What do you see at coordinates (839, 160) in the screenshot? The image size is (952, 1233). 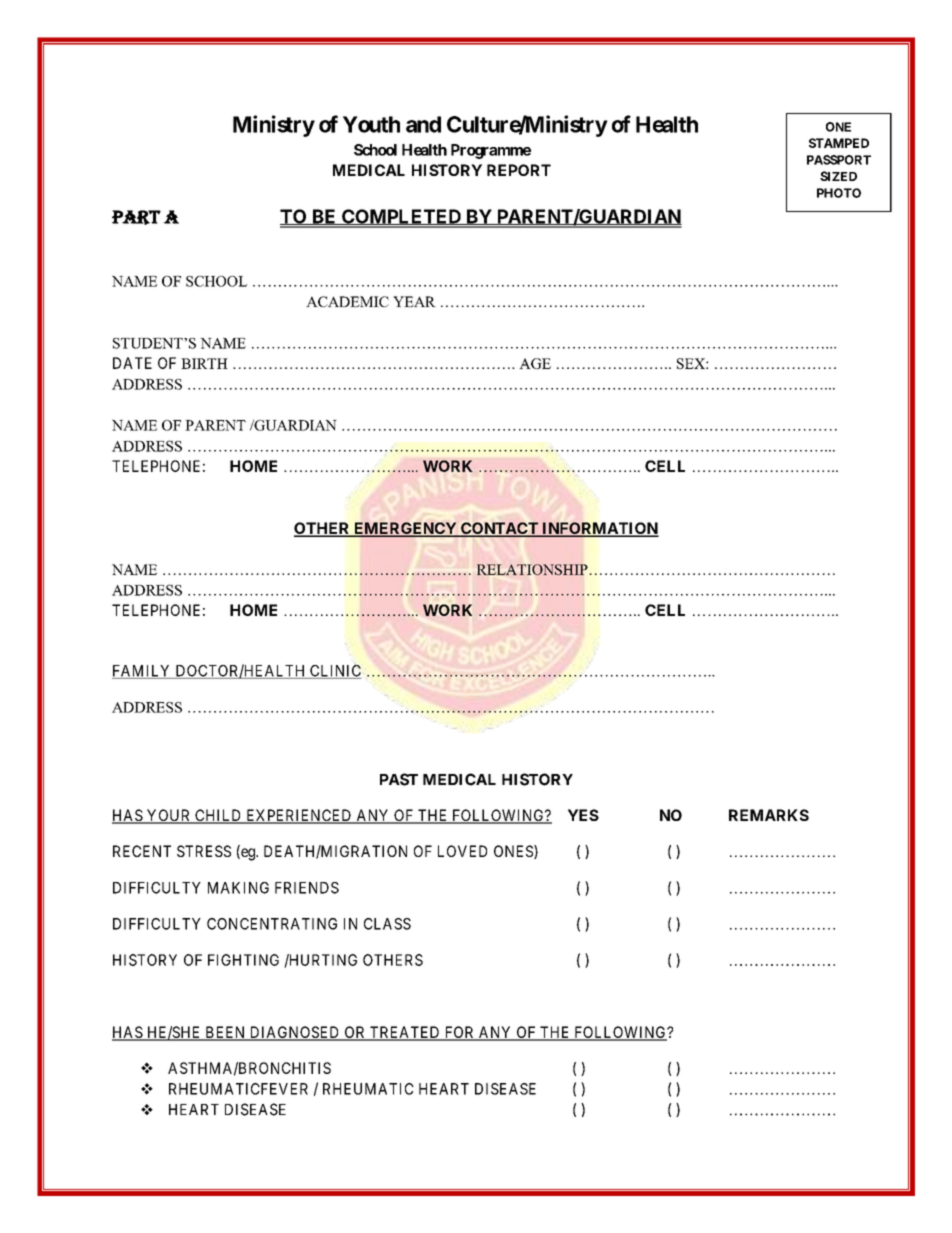 I see `PASSPORT` at bounding box center [839, 160].
